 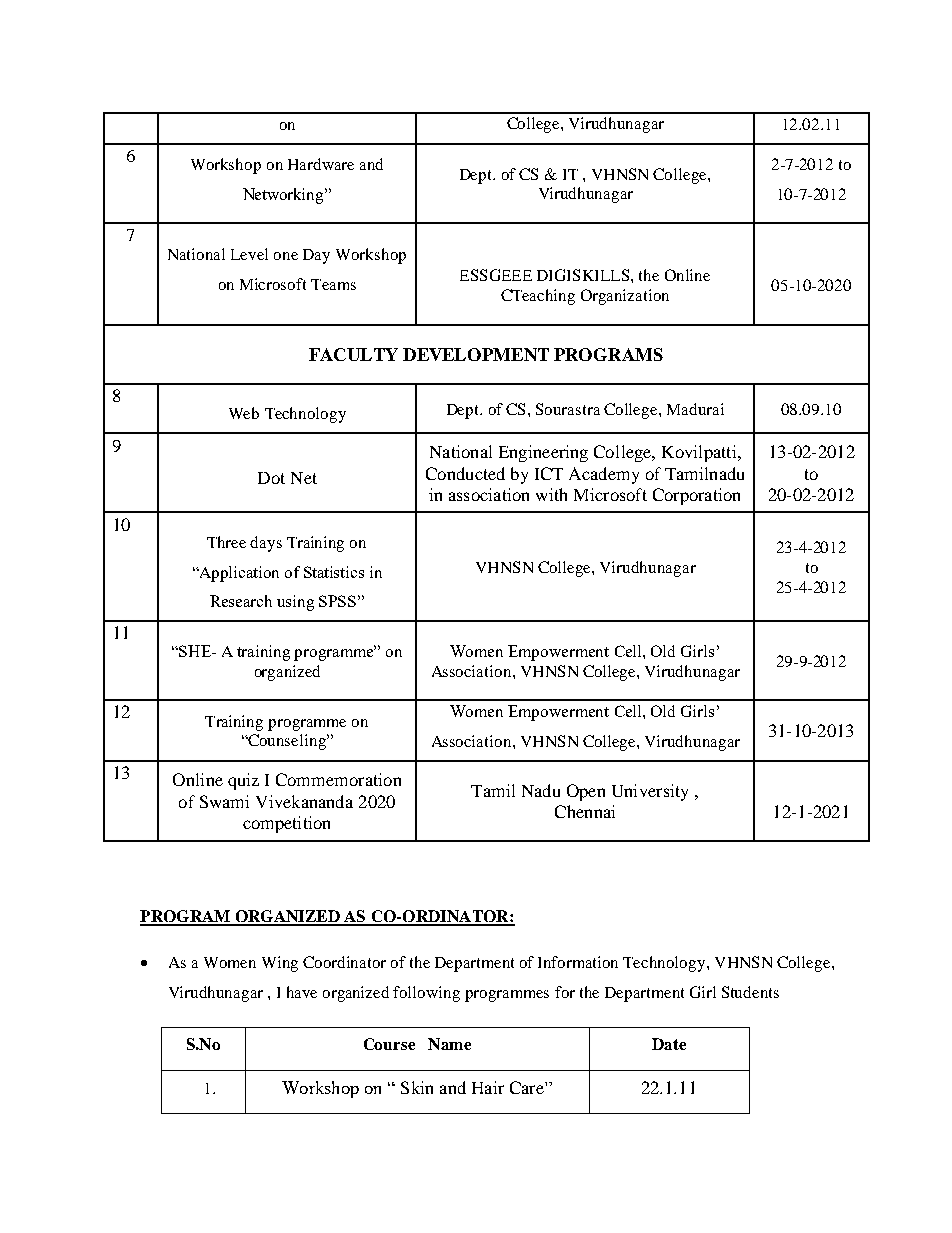 I want to click on Open, so click(x=586, y=792).
